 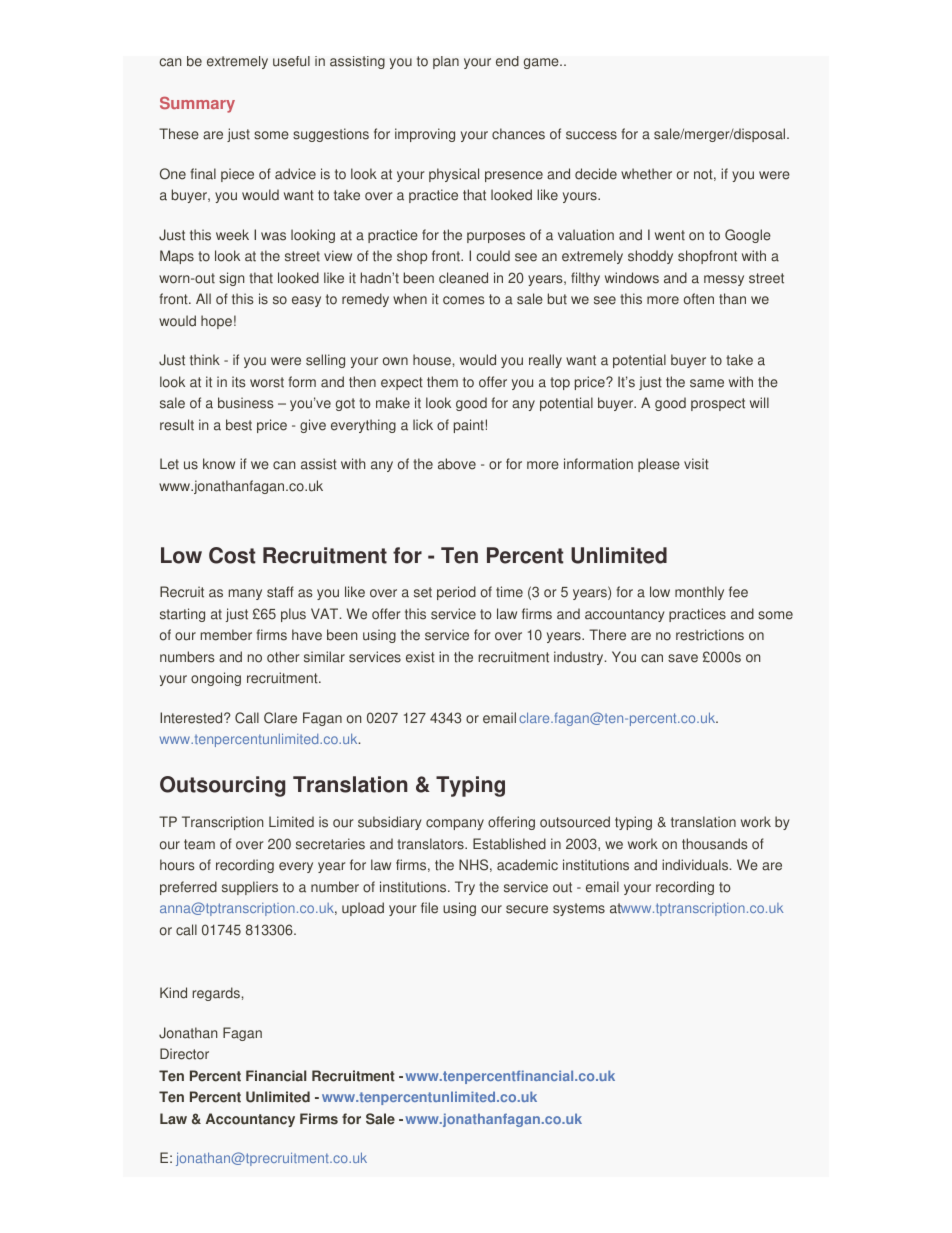 I want to click on Cost, so click(x=232, y=555).
